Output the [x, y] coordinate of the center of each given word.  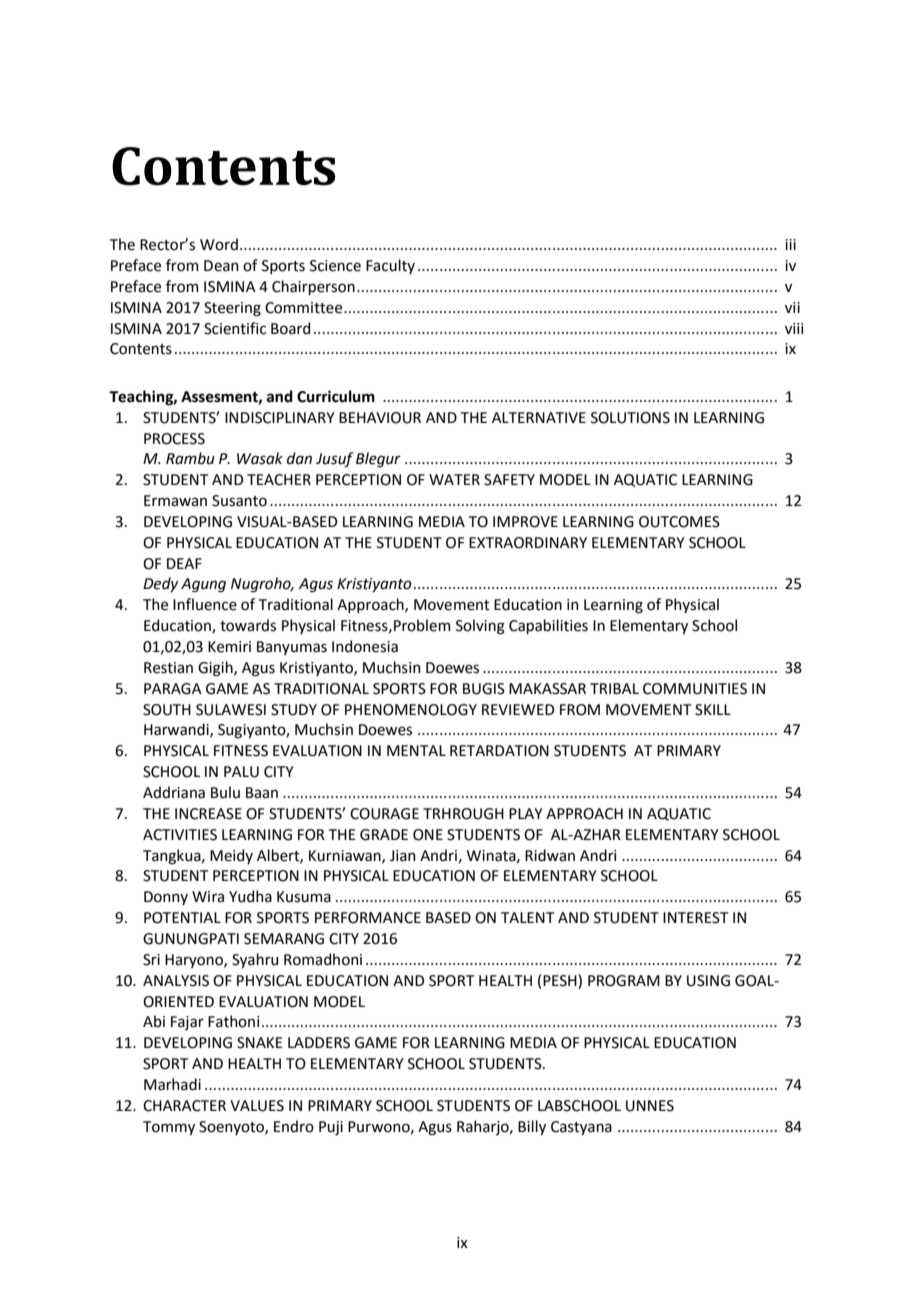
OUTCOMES [679, 522]
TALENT [527, 917]
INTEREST [695, 918]
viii [794, 328]
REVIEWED [518, 709]
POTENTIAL [182, 918]
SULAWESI [231, 710]
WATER [454, 479]
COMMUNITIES [695, 689]
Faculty [390, 266]
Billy [532, 1127]
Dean [221, 266]
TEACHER [279, 480]
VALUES [257, 1106]
